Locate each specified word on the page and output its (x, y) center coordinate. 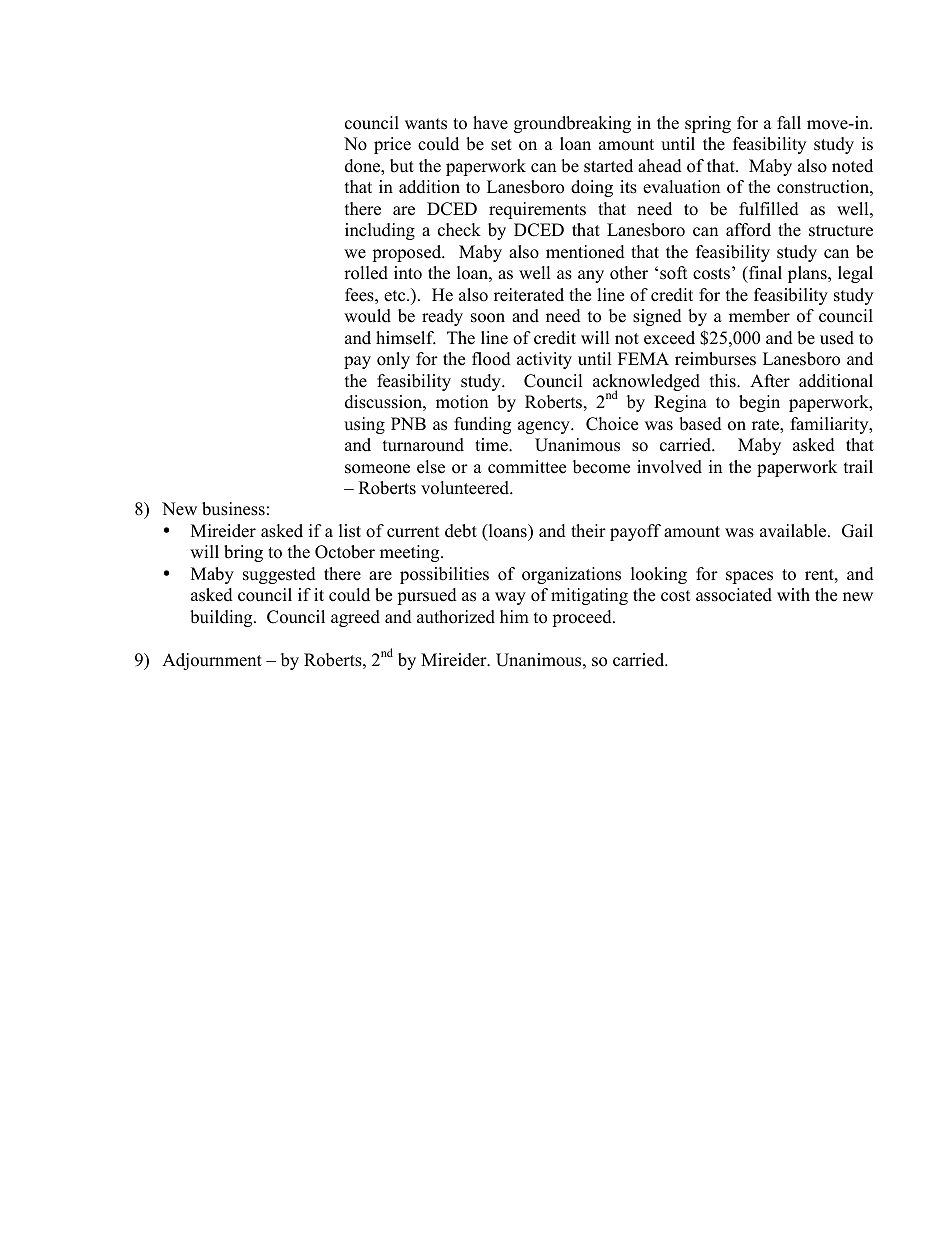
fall (789, 122)
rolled (366, 273)
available (794, 531)
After (770, 381)
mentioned (585, 252)
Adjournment (212, 661)
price (392, 145)
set (501, 145)
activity (544, 360)
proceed (583, 618)
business (233, 509)
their (588, 531)
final (764, 272)
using (364, 425)
